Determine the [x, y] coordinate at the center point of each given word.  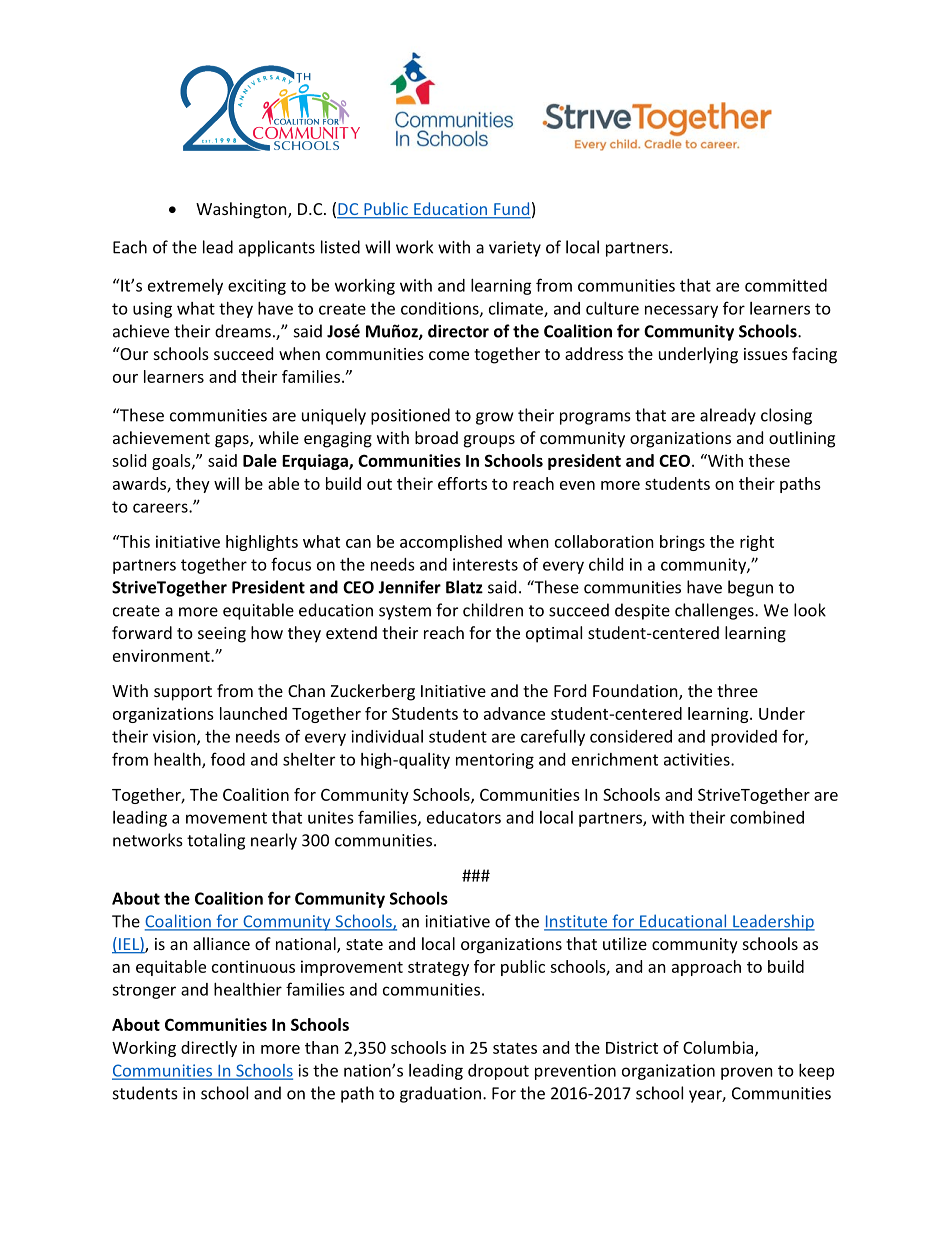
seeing [222, 635]
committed [786, 285]
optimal [554, 634]
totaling [216, 841]
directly [209, 1049]
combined [767, 817]
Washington [242, 210]
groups [489, 441]
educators [464, 817]
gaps [233, 441]
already [728, 416]
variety [515, 249]
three [737, 690]
